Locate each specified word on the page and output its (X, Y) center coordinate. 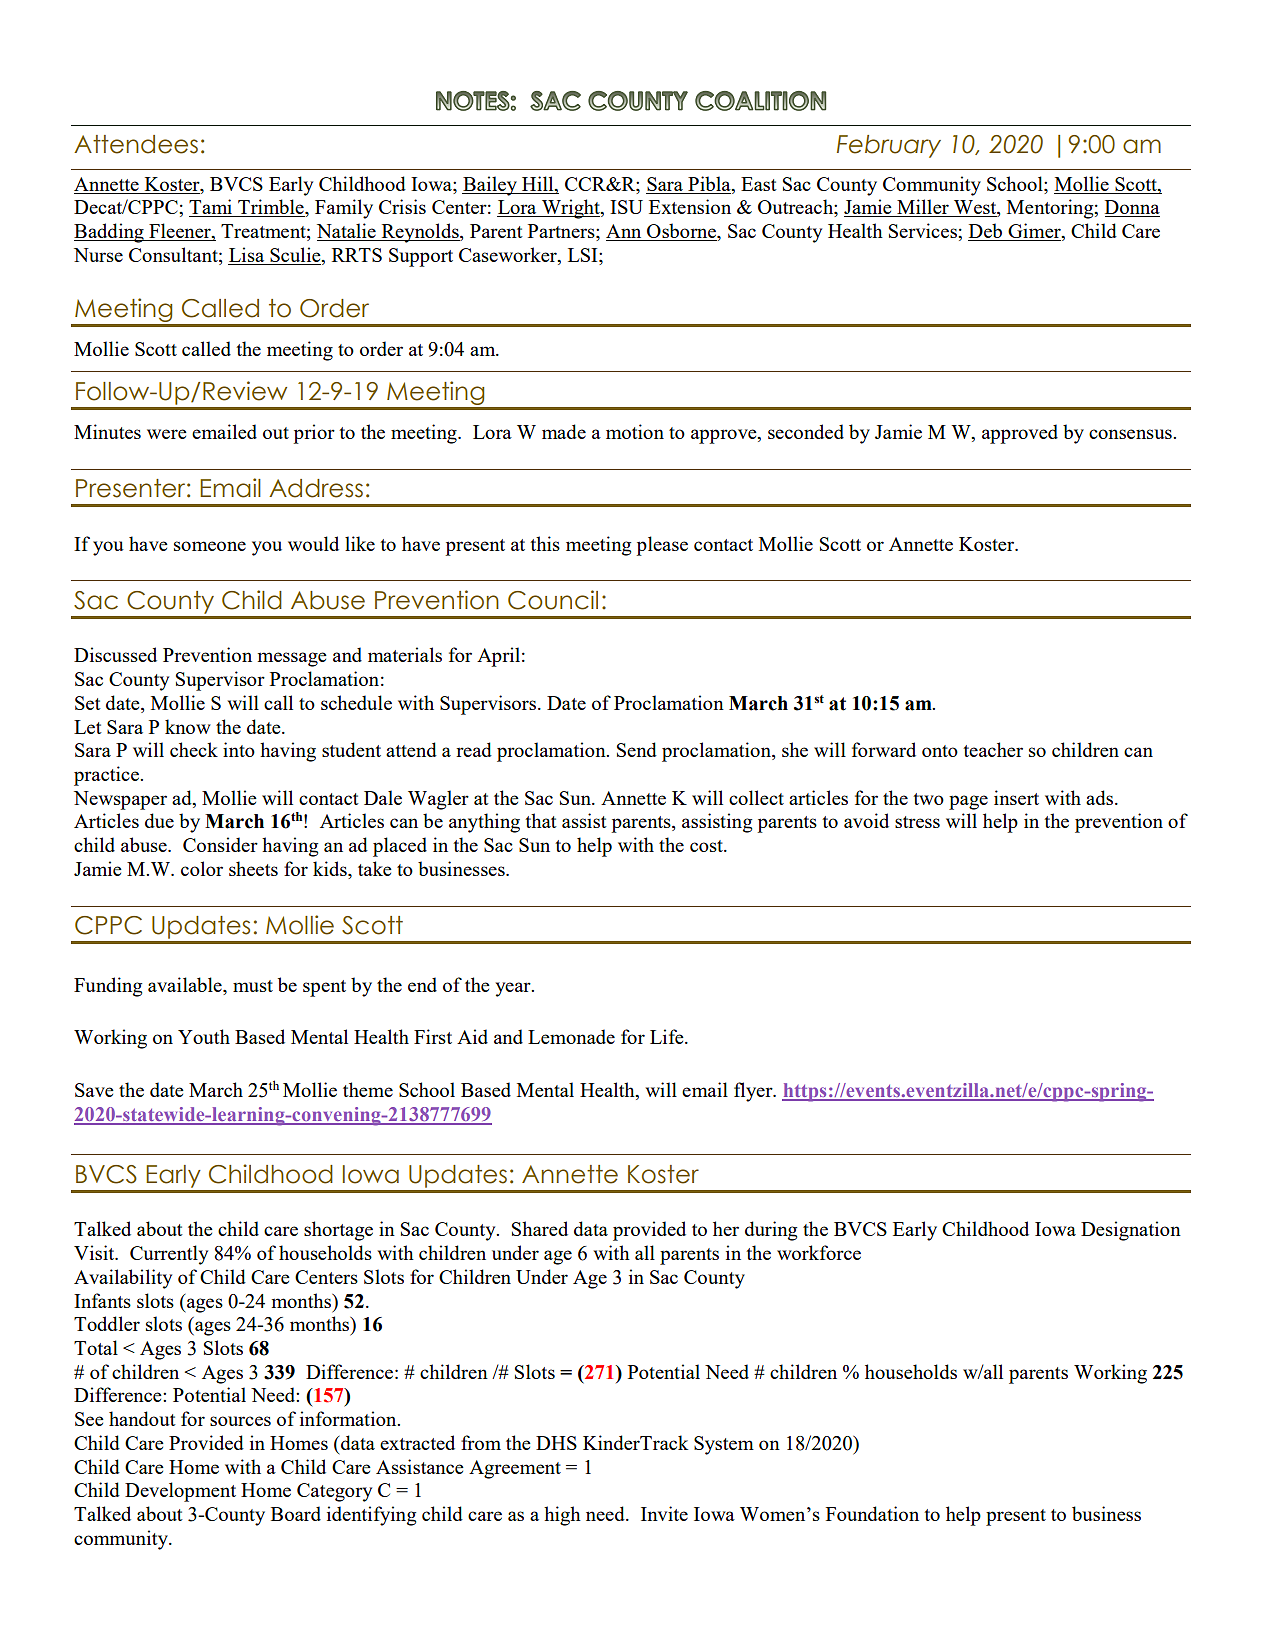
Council (553, 600)
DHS (556, 1443)
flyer (754, 1092)
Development (180, 1492)
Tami (212, 208)
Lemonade (571, 1036)
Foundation (872, 1513)
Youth (204, 1036)
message (292, 659)
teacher (993, 749)
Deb (986, 232)
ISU (626, 207)
